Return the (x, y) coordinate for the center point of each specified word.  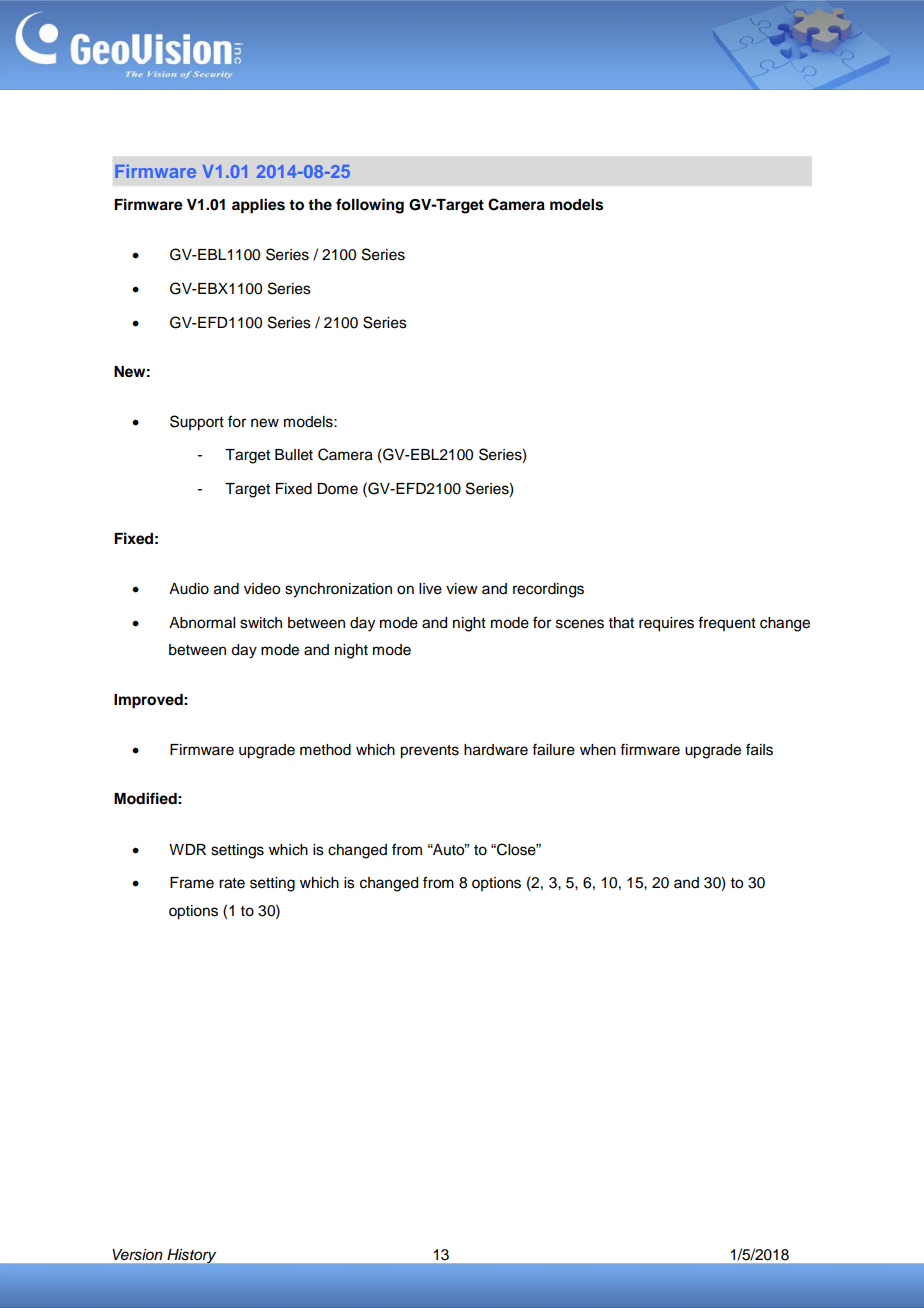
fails (759, 749)
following (370, 206)
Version (137, 1254)
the (320, 205)
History (191, 1256)
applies (258, 206)
